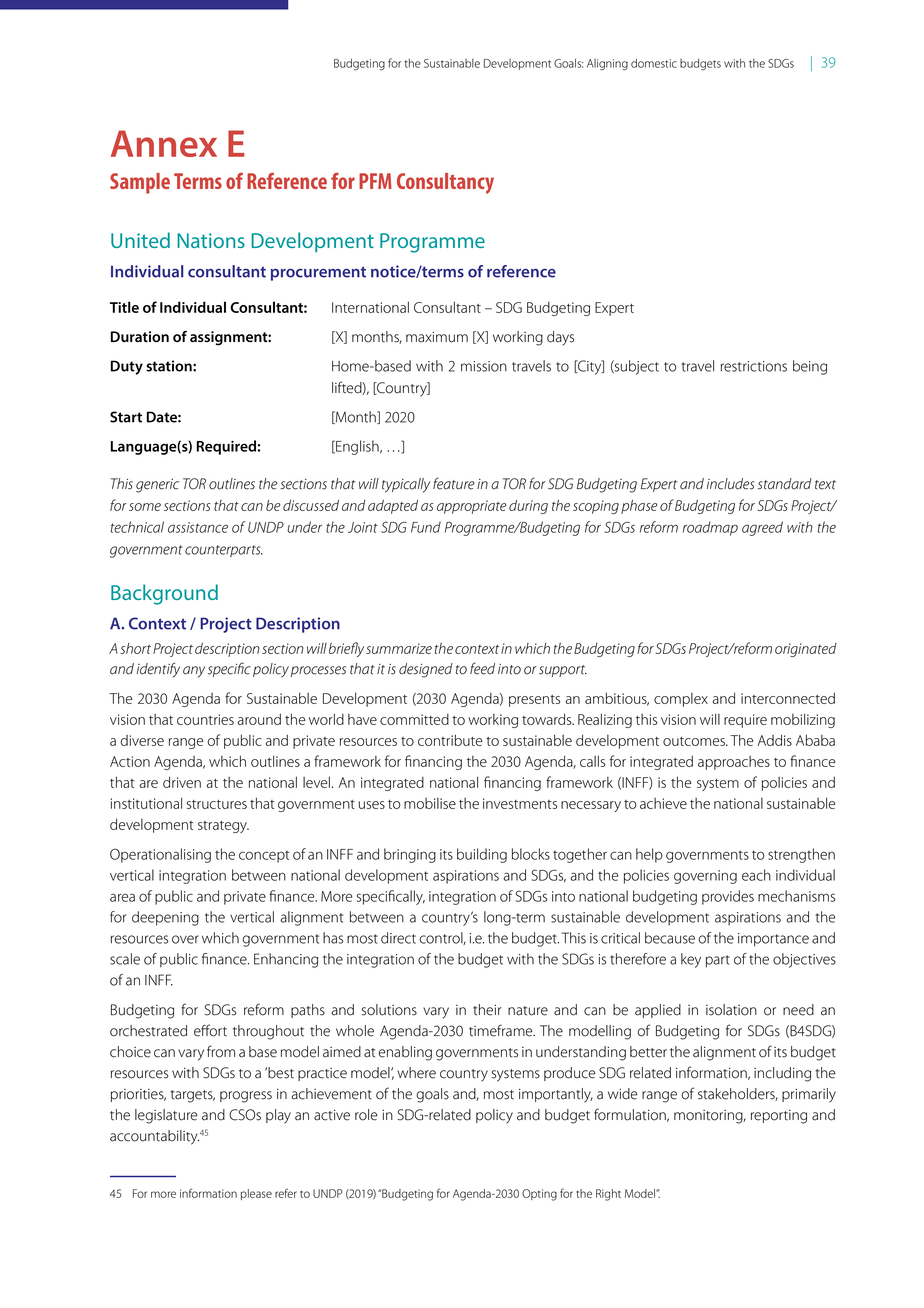 The image size is (924, 1308). What do you see at coordinates (482, 668) in the screenshot?
I see `feed` at bounding box center [482, 668].
